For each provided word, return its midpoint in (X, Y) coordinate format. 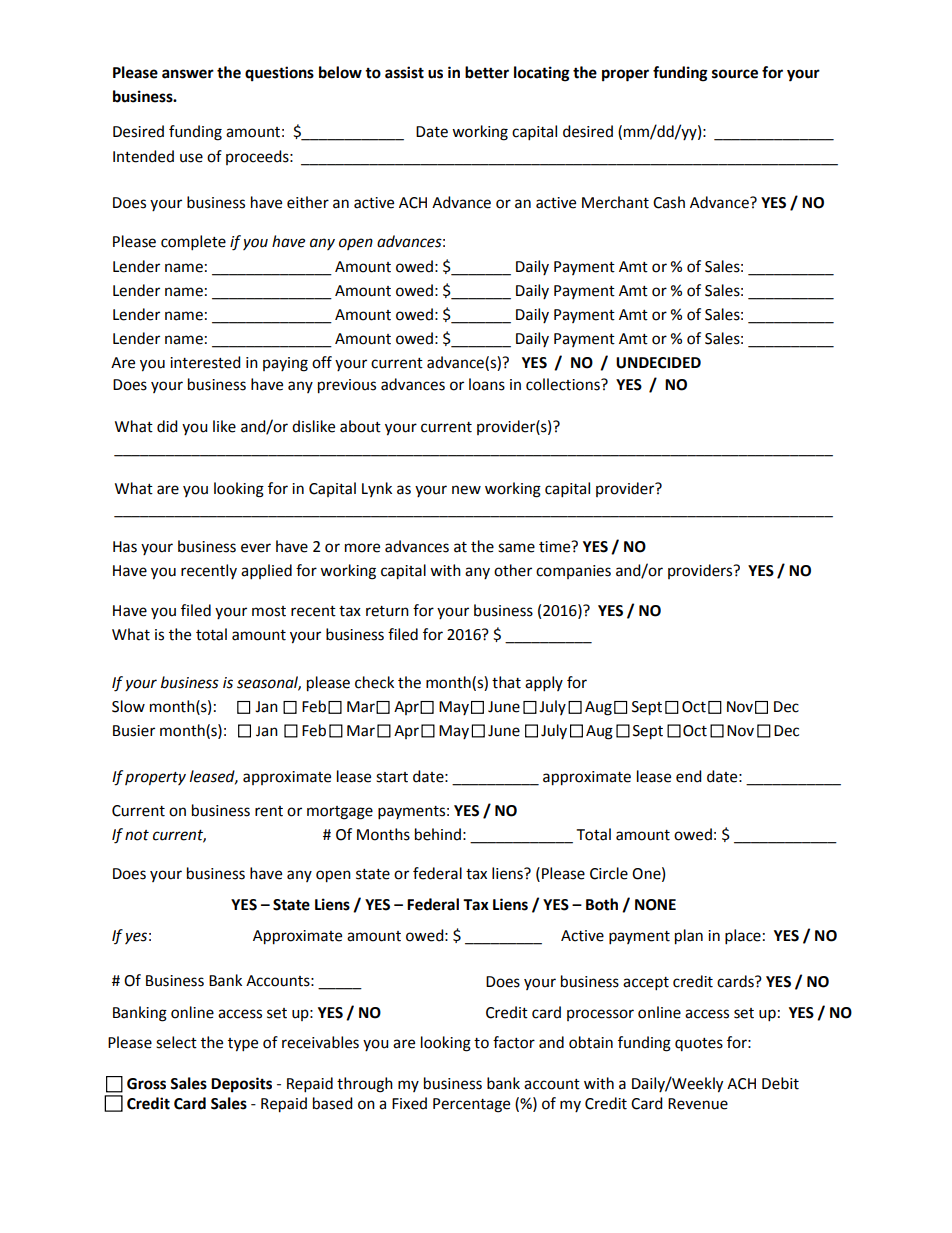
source (735, 74)
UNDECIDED (658, 363)
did (167, 426)
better (487, 72)
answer (188, 74)
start (392, 777)
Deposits (241, 1085)
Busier (134, 731)
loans (487, 384)
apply (544, 684)
